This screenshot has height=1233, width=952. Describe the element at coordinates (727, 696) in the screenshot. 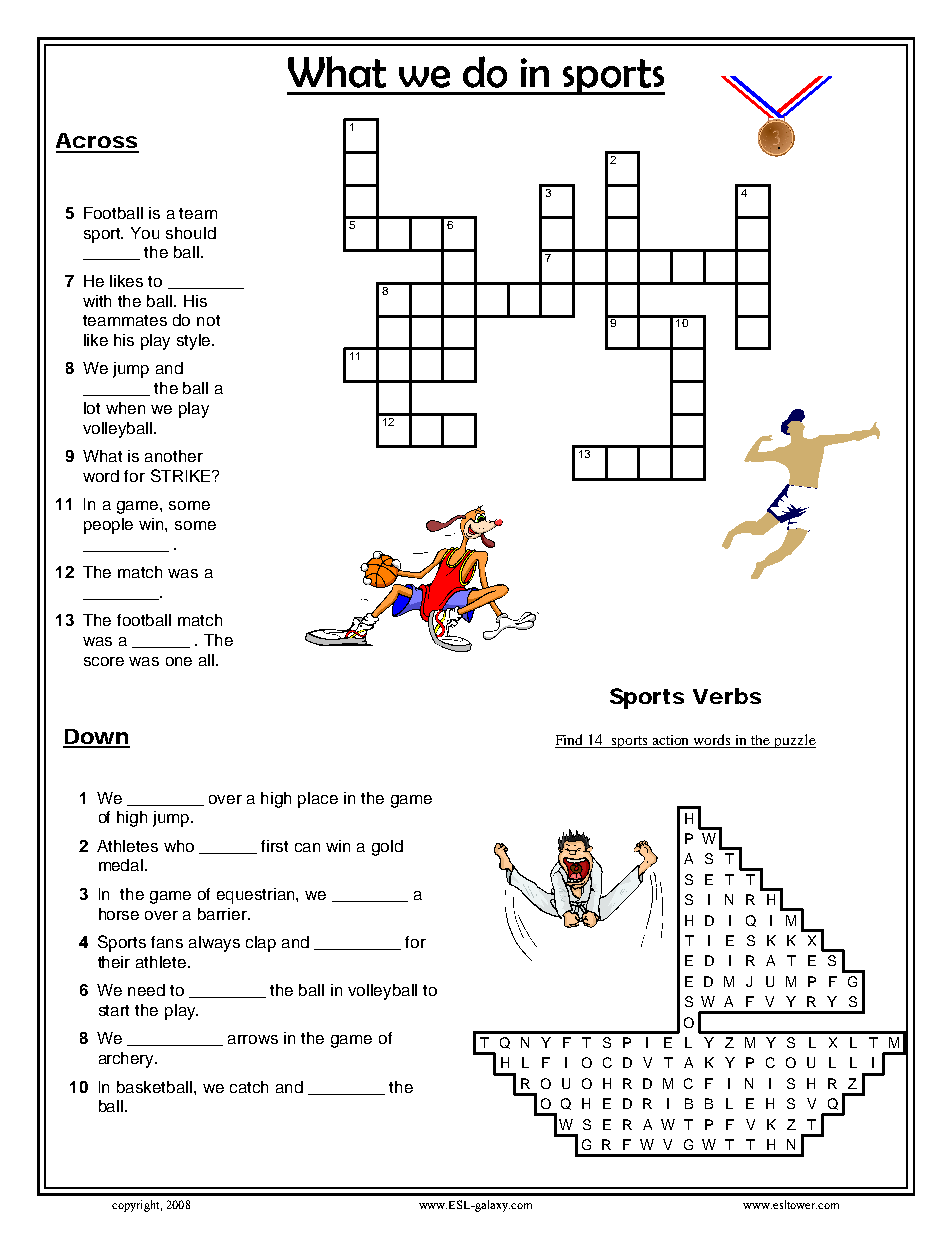

I see `Verbs` at that location.
